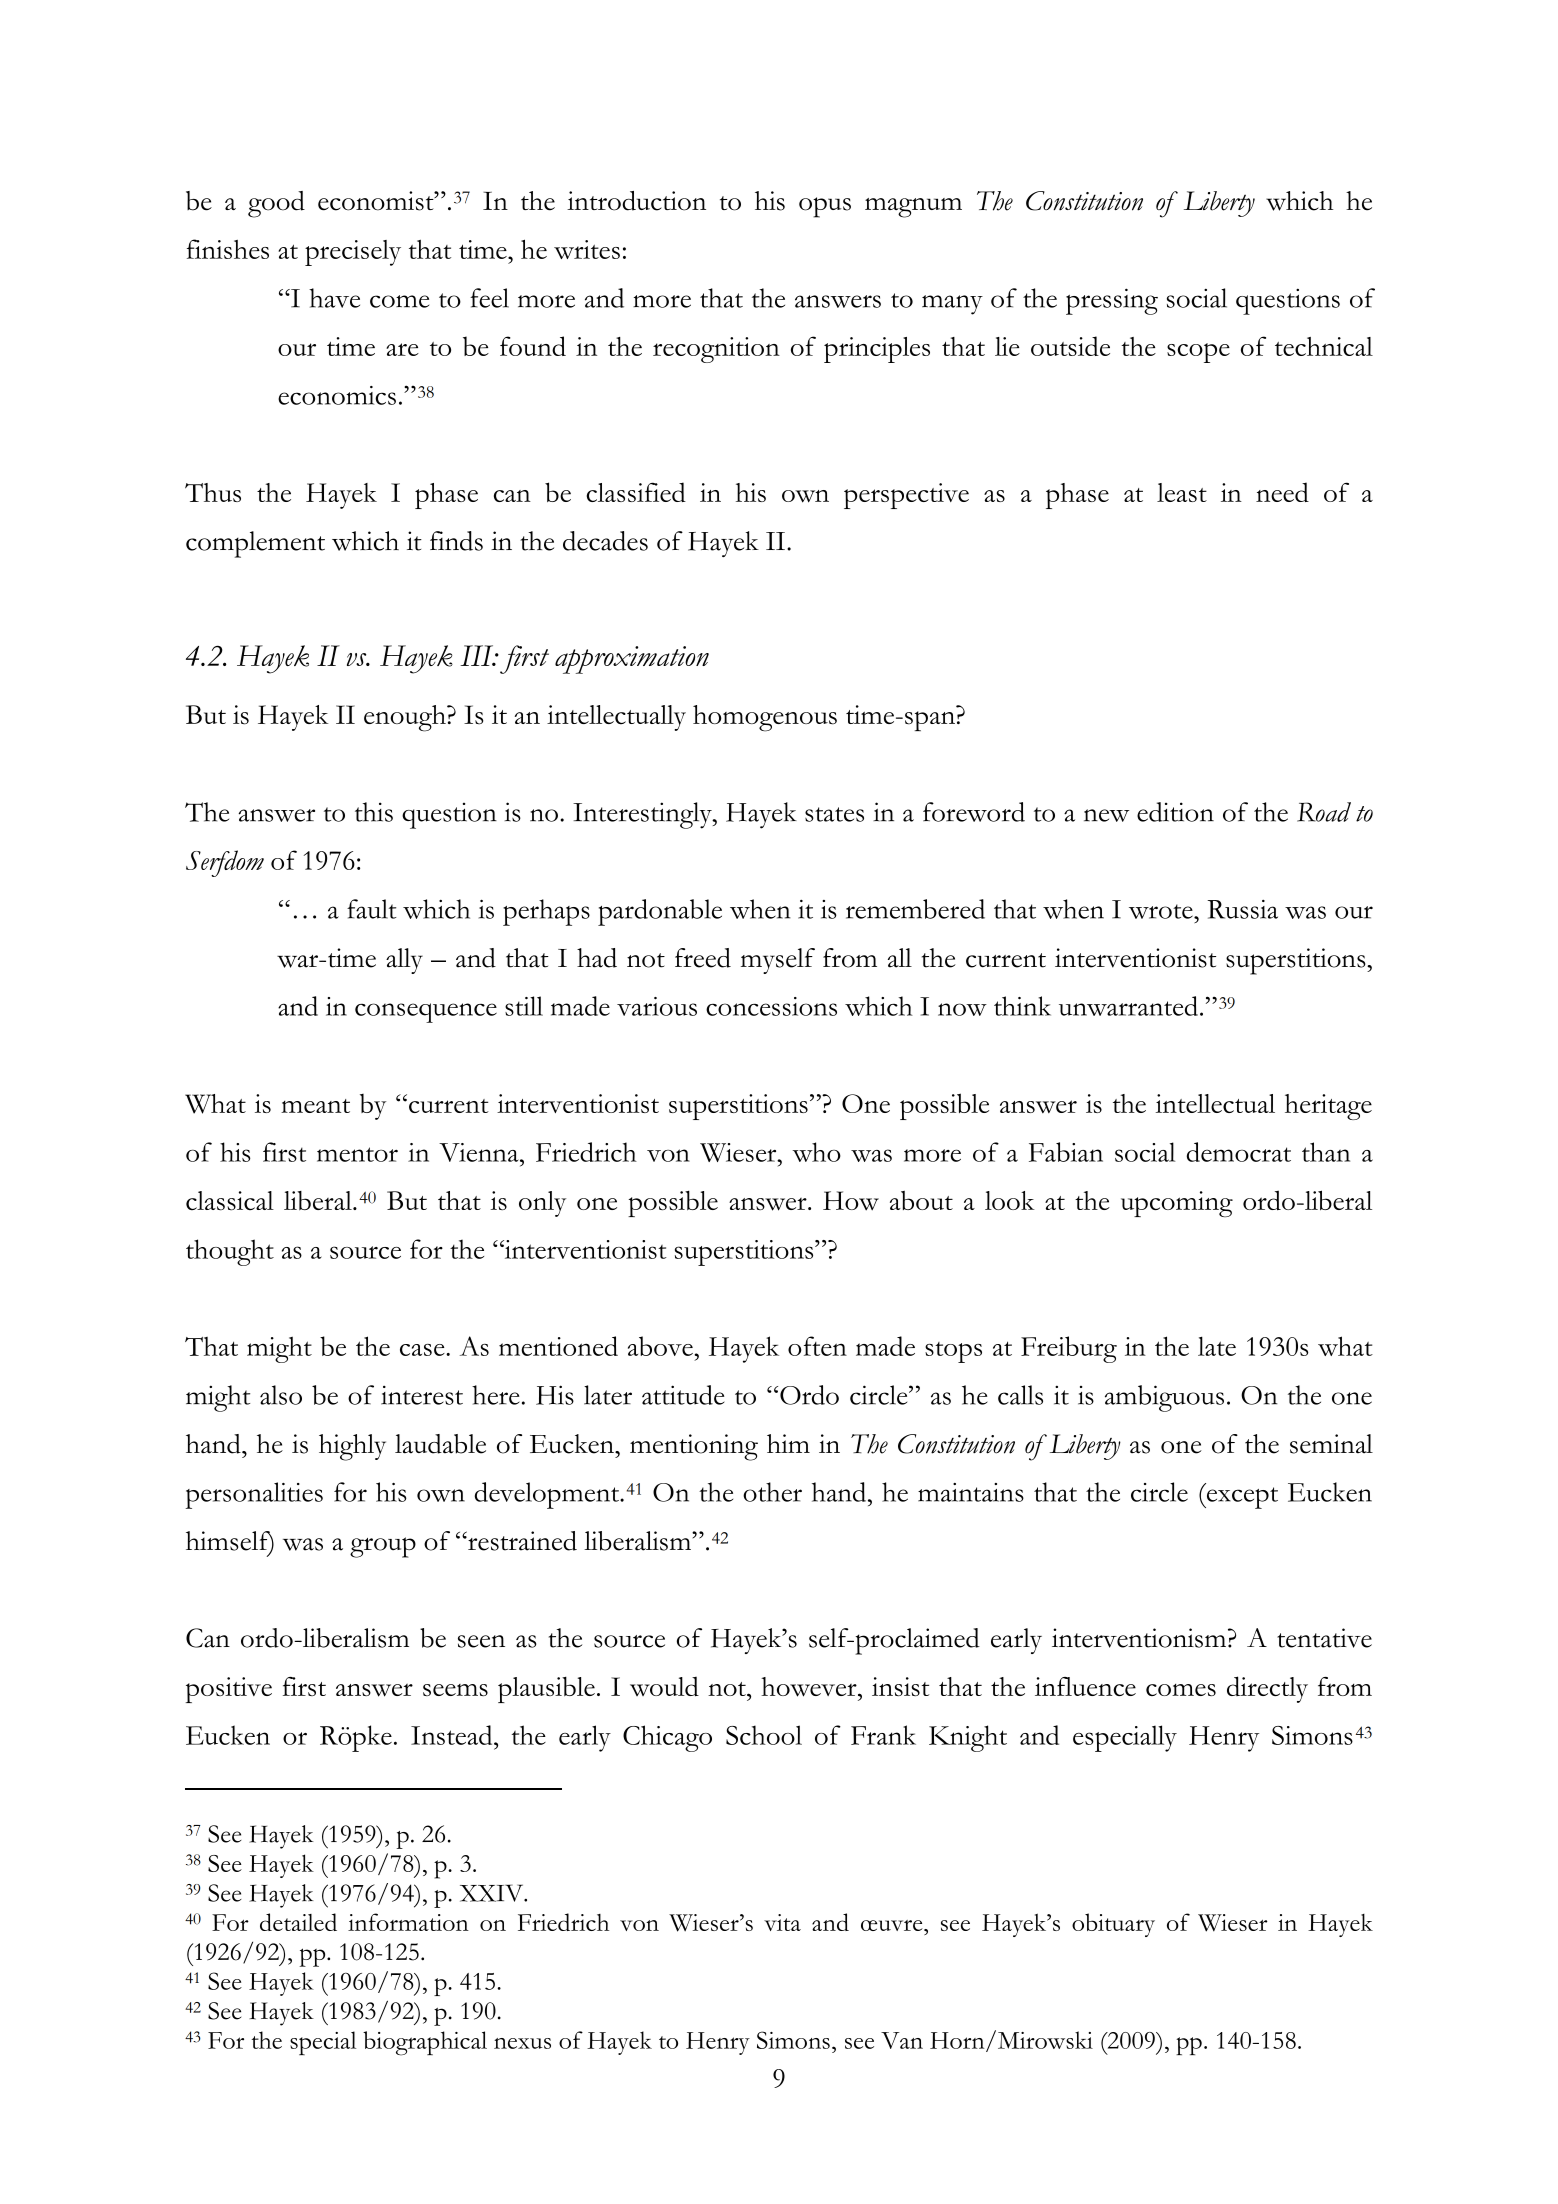  I want to click on however, so click(810, 1687).
